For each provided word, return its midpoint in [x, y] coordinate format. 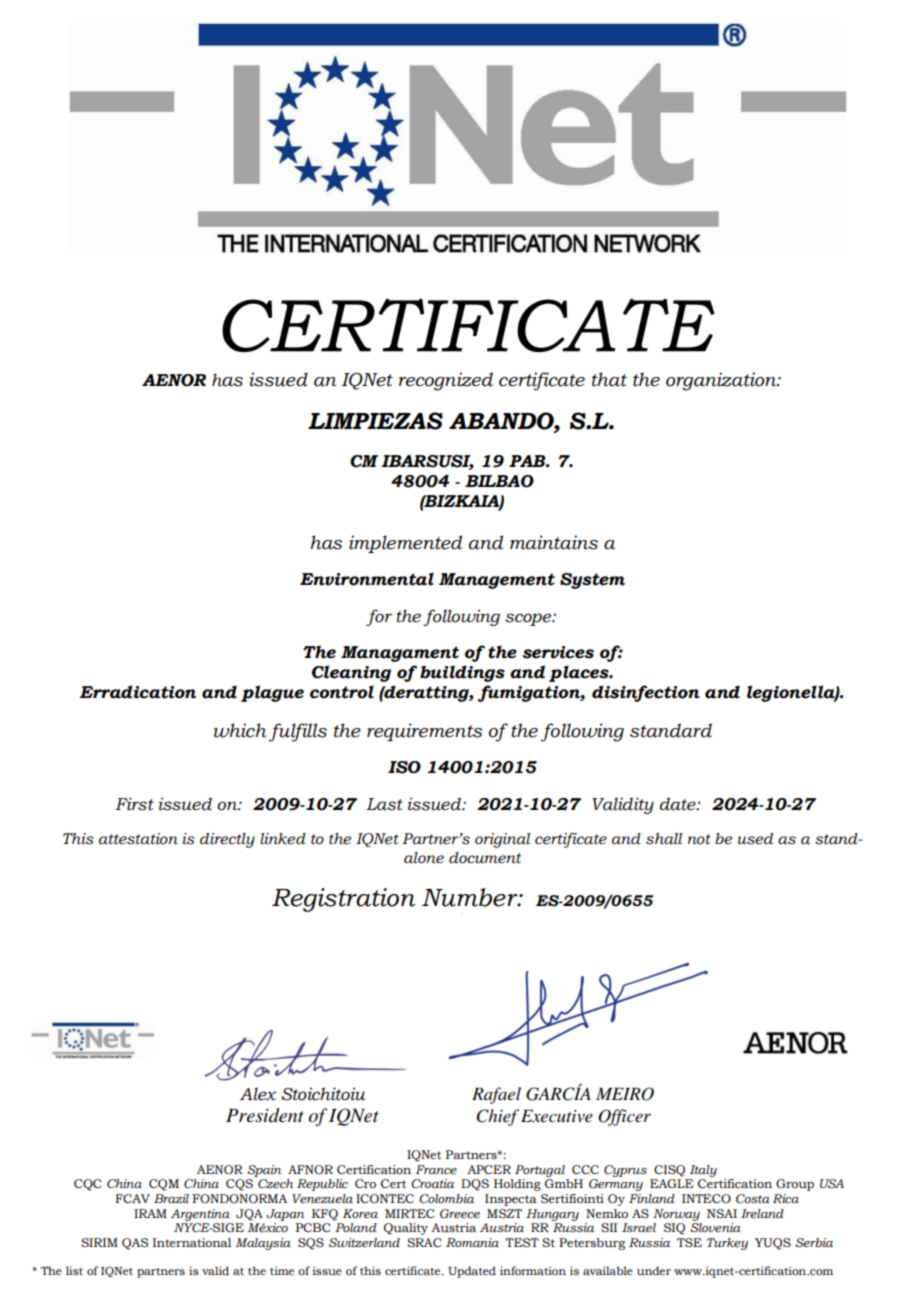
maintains [554, 542]
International [192, 1242]
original [502, 840]
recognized [446, 381]
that [609, 379]
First [134, 804]
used [755, 839]
